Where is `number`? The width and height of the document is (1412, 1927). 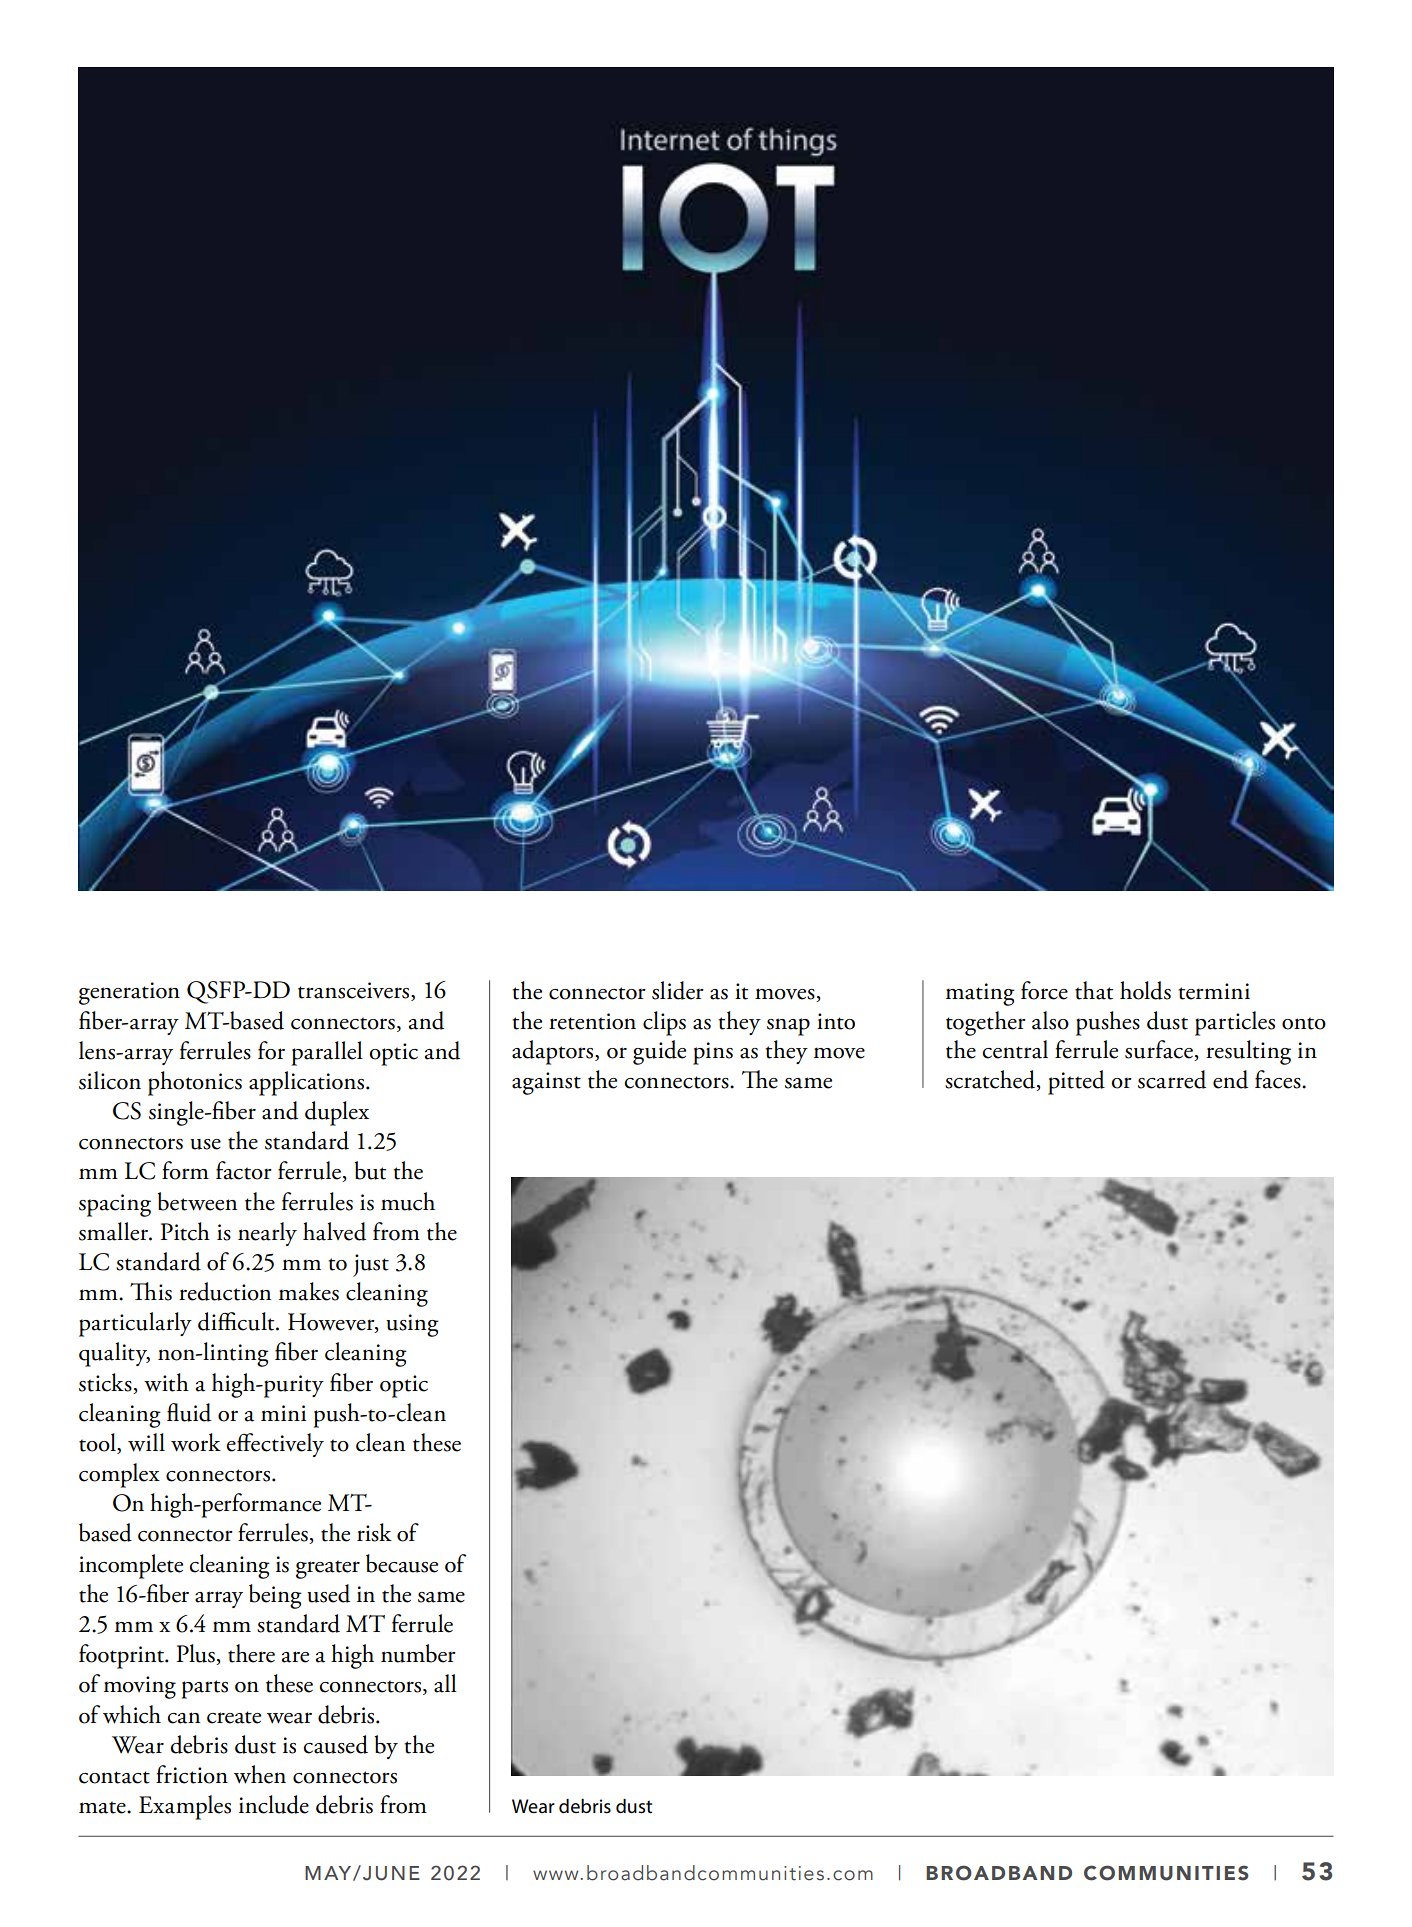 number is located at coordinates (418, 1653).
